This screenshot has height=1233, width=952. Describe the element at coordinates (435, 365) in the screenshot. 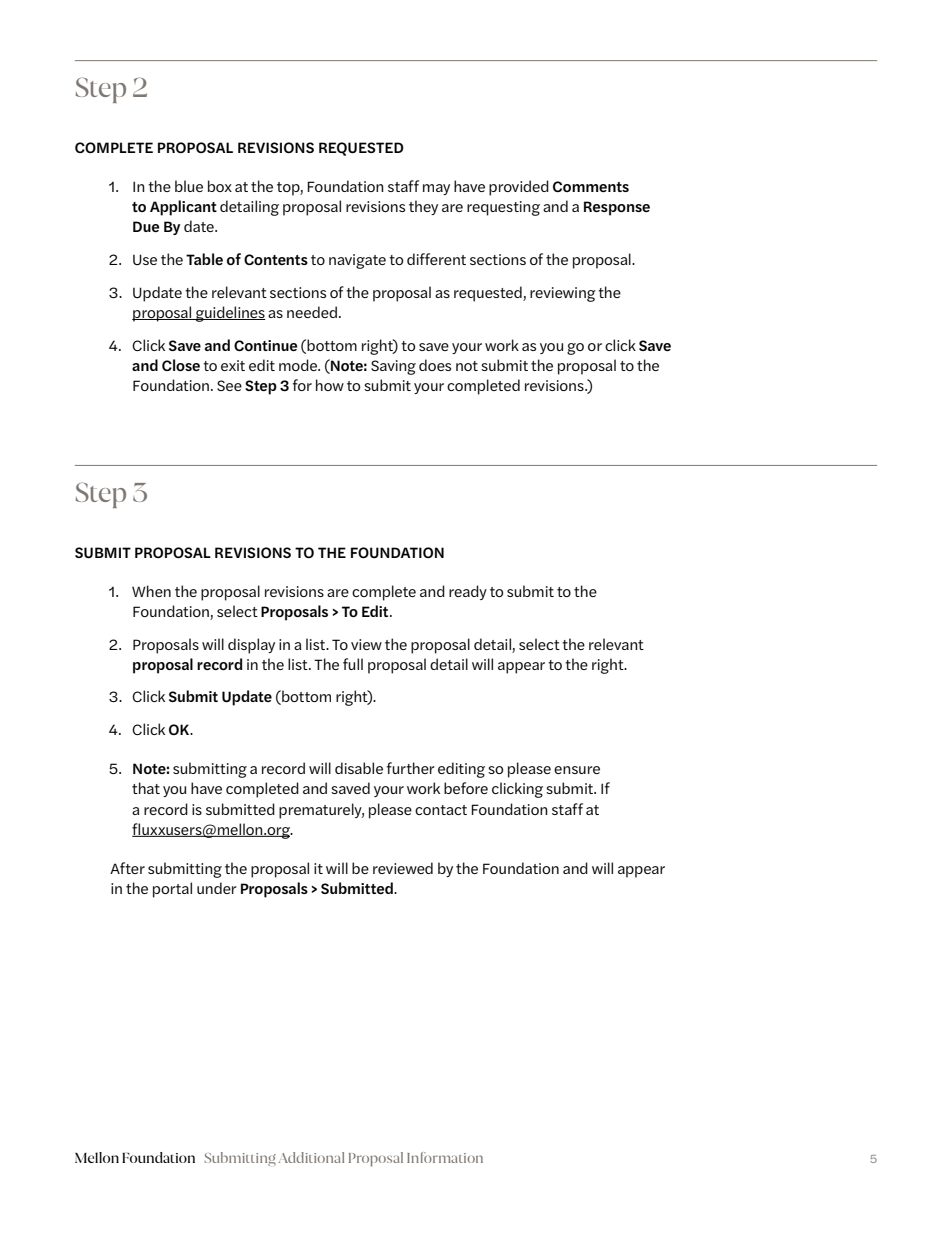

I see `does` at that location.
